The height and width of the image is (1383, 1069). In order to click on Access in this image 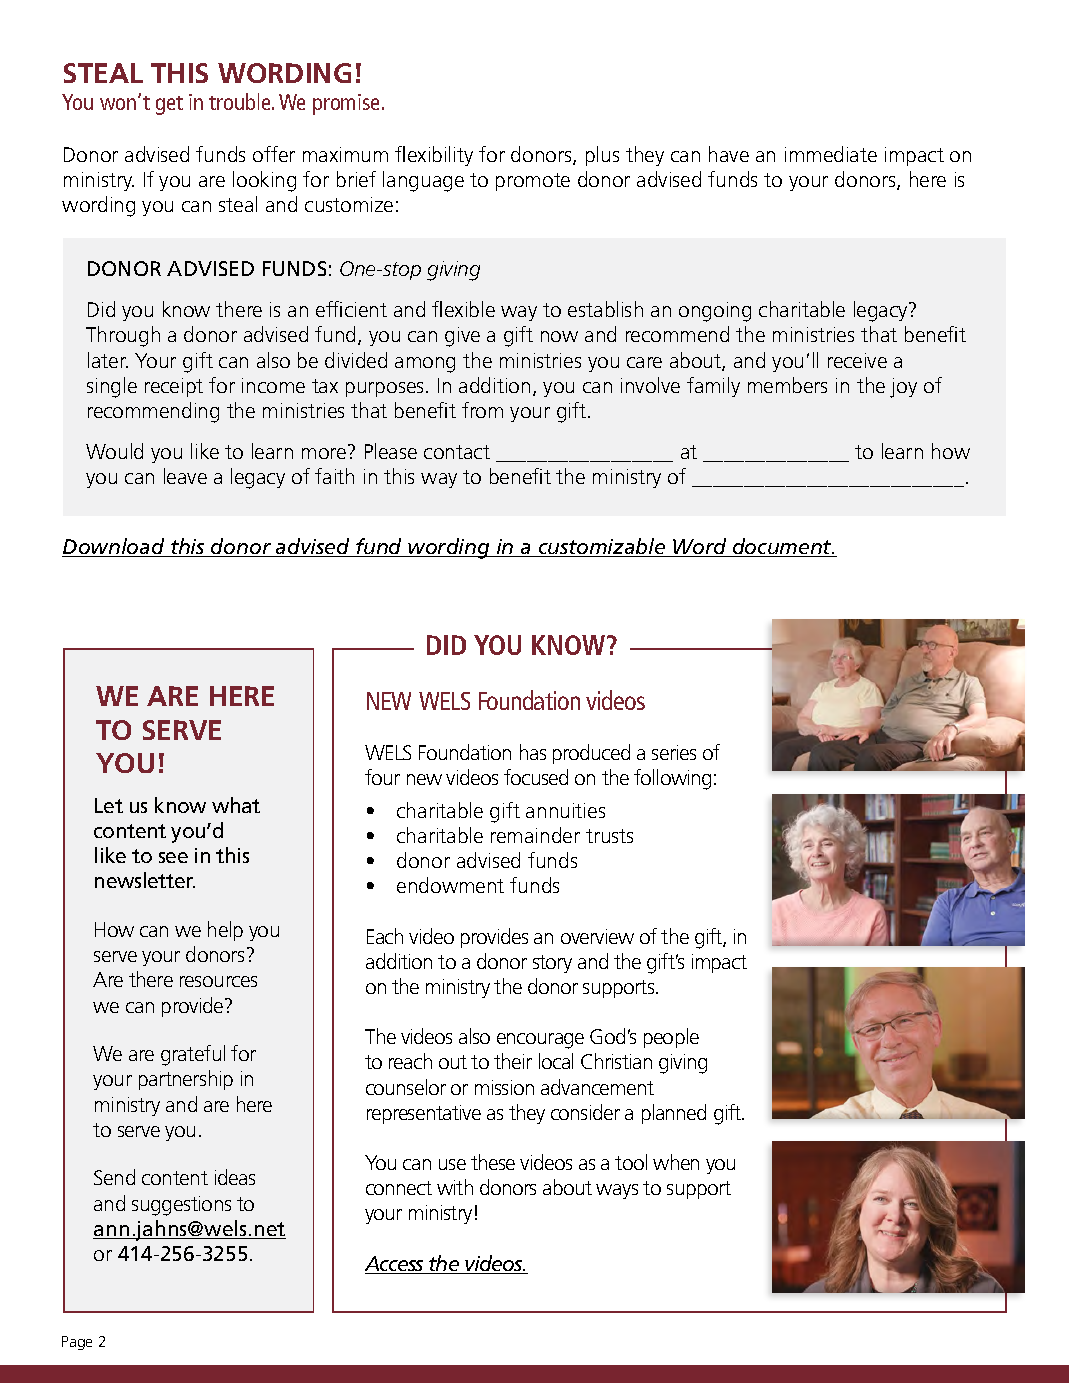, I will do `click(395, 1265)`.
